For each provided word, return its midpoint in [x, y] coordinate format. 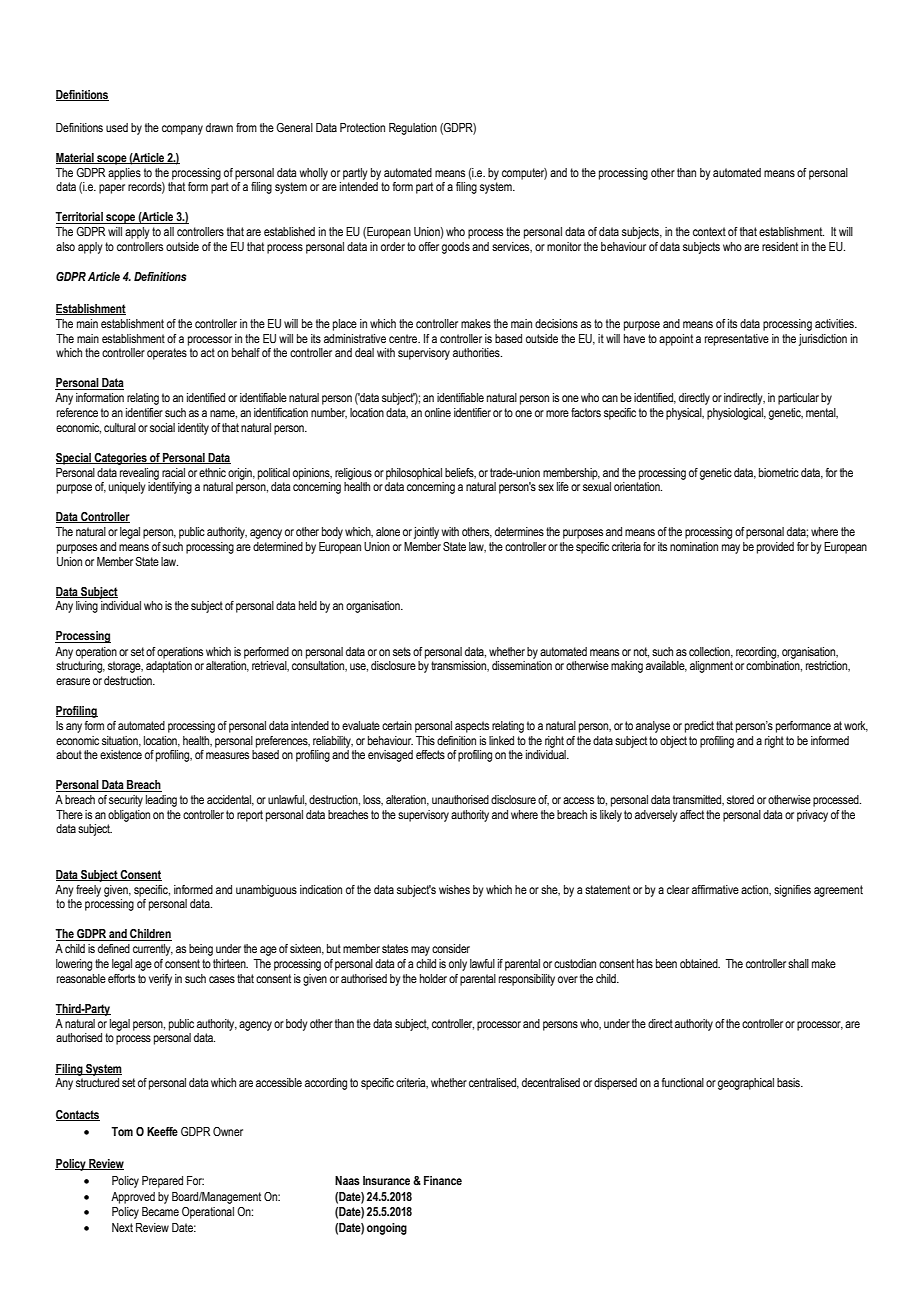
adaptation [169, 667]
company [182, 130]
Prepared [162, 1182]
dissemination [522, 665]
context [709, 231]
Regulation [413, 129]
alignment [711, 667]
